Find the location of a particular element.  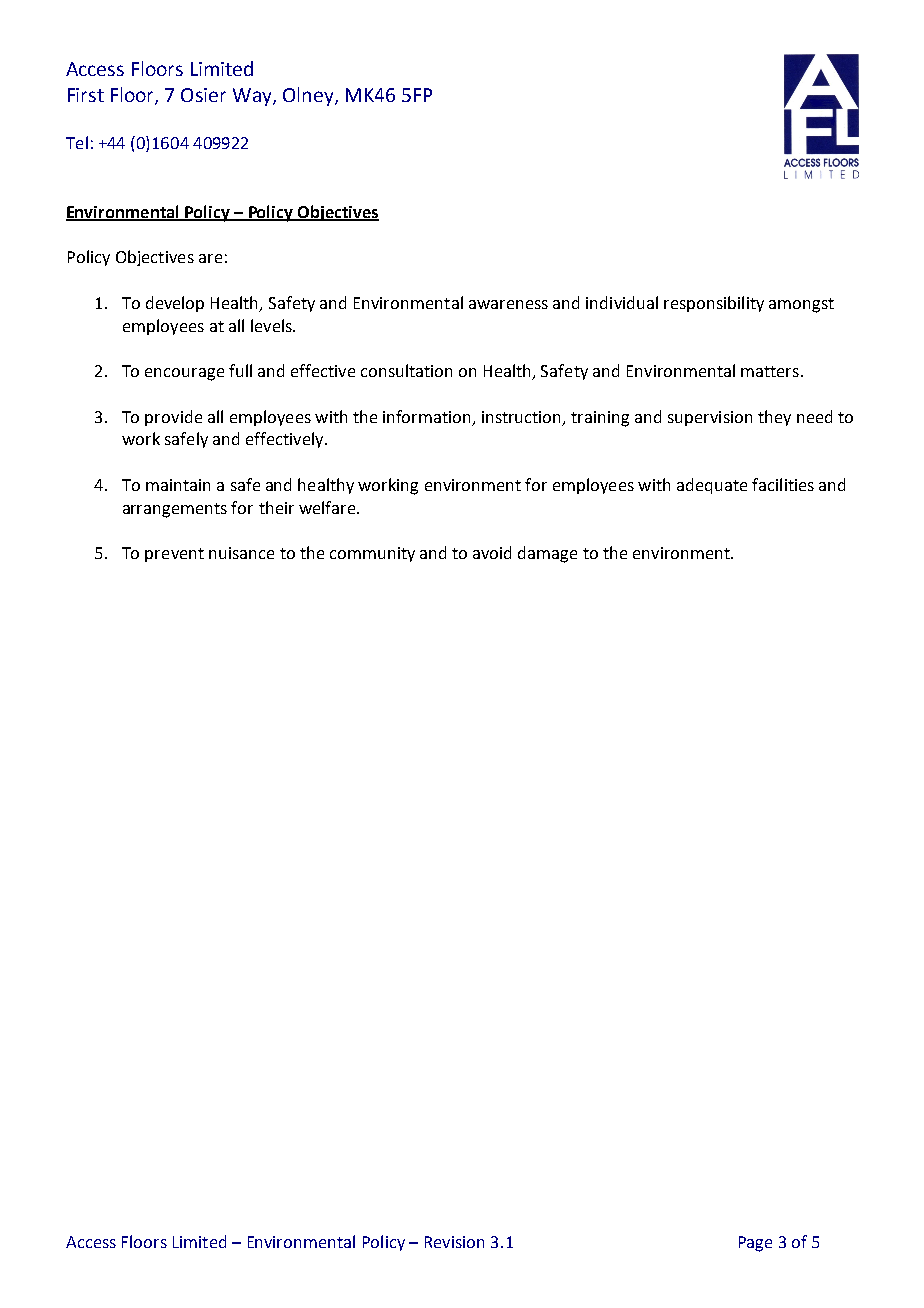

prevent is located at coordinates (174, 555).
